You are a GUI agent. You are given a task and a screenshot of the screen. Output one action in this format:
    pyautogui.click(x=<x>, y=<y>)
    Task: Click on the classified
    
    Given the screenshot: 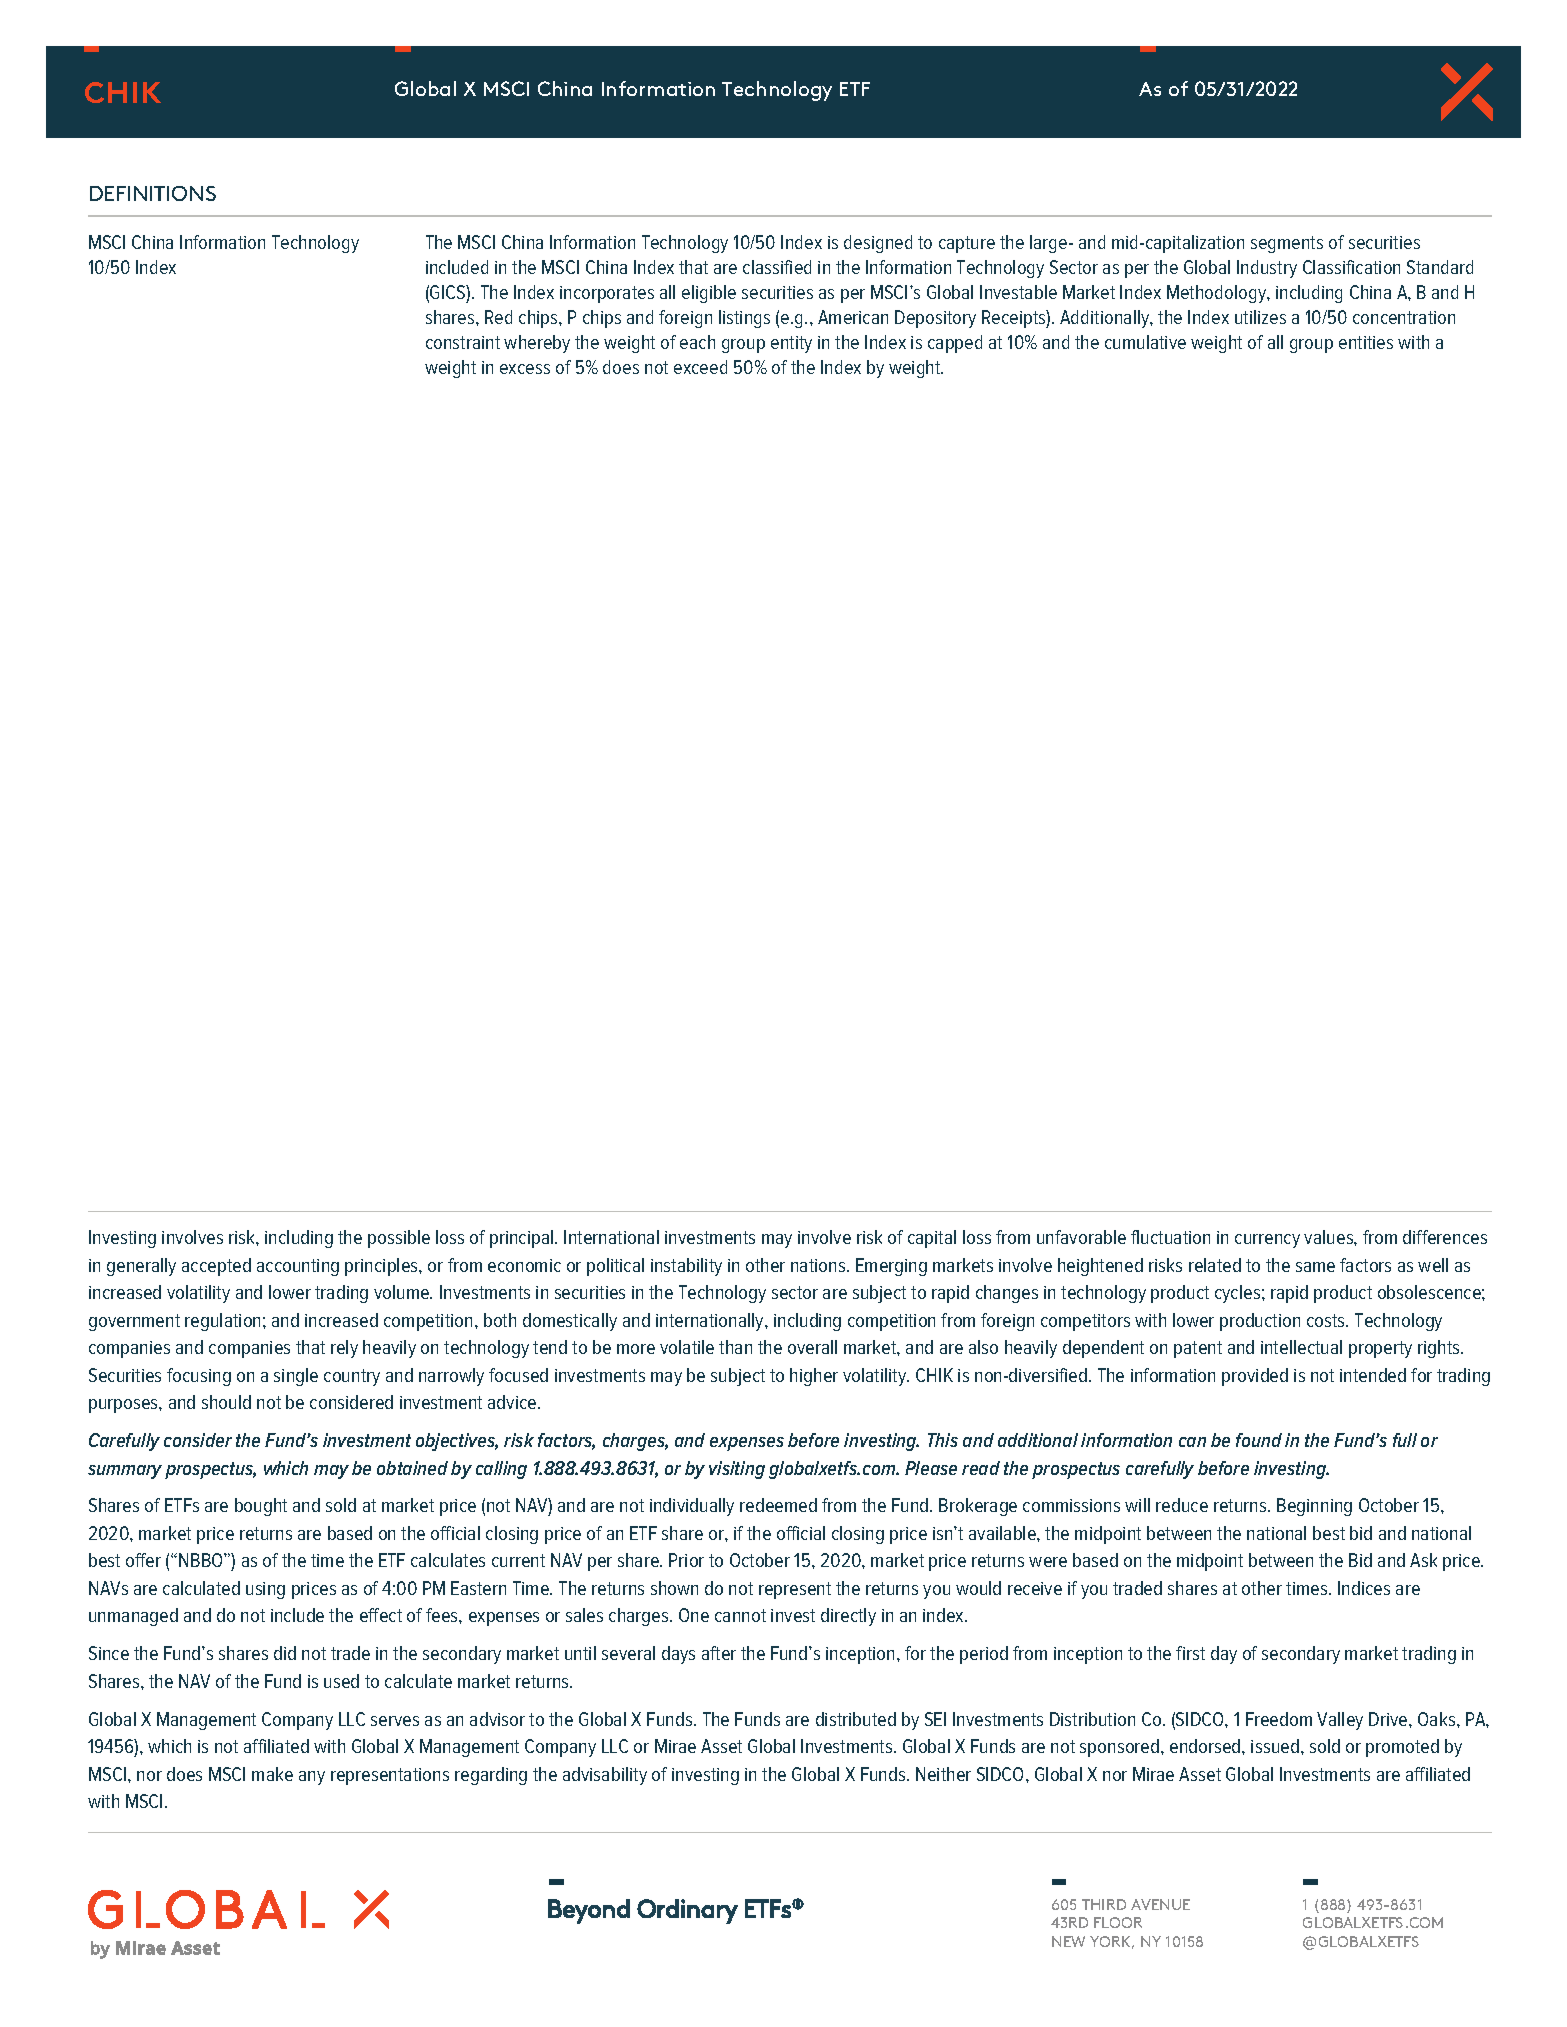 What is the action you would take?
    pyautogui.click(x=777, y=267)
